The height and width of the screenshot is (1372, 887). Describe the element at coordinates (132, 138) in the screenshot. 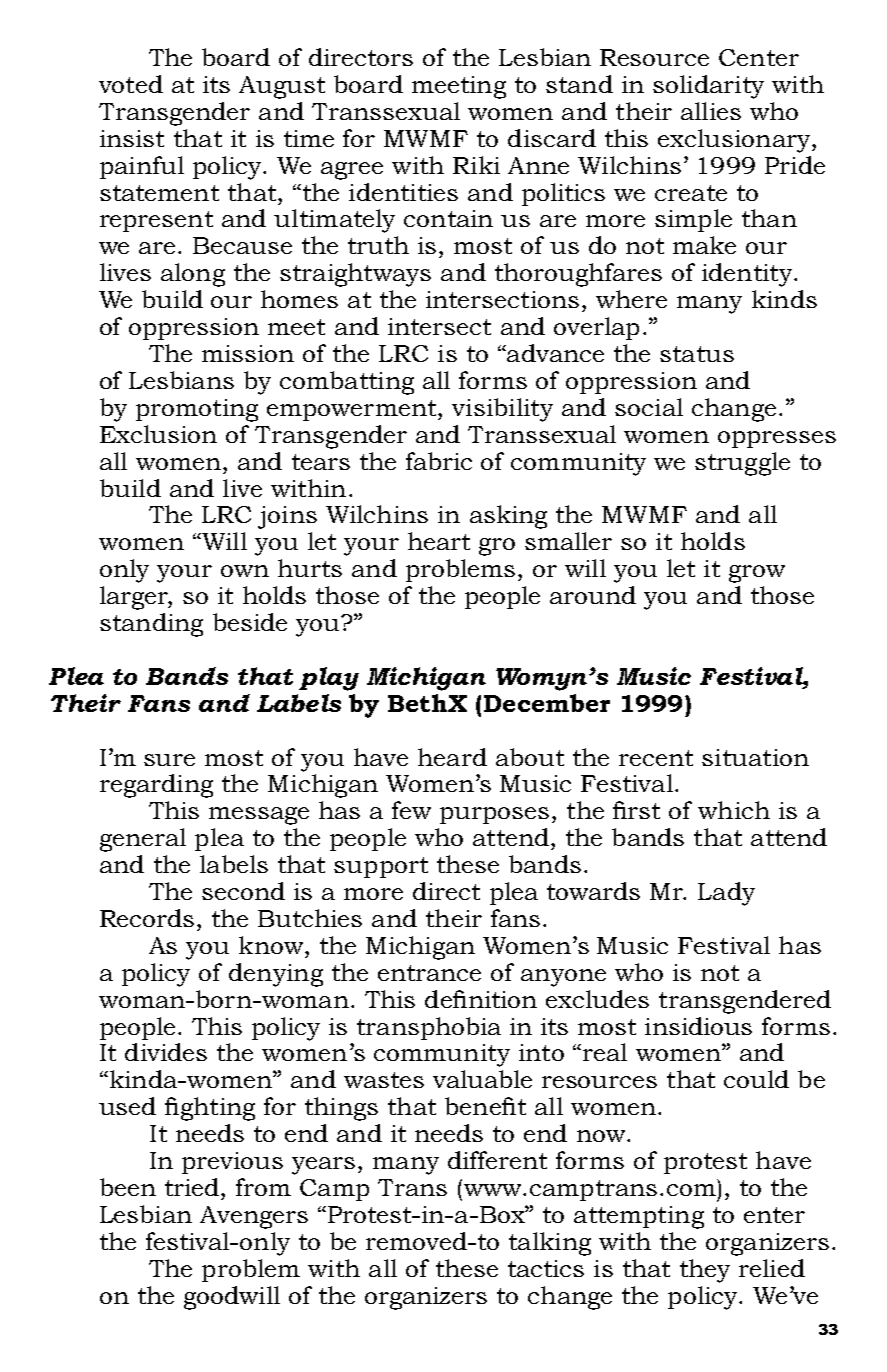

I see `insist` at that location.
